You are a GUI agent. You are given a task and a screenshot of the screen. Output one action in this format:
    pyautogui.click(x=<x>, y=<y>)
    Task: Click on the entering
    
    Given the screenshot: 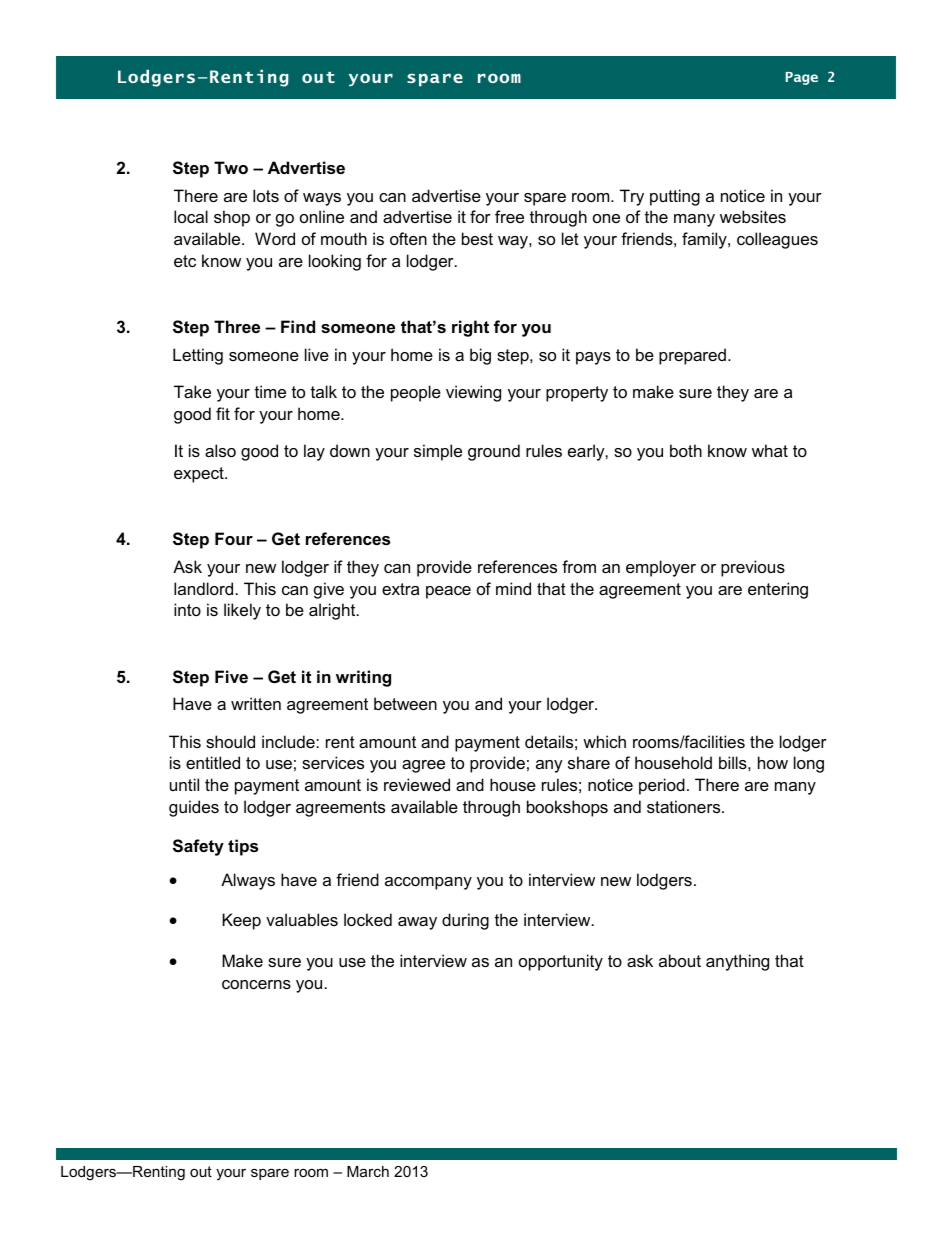 What is the action you would take?
    pyautogui.click(x=778, y=590)
